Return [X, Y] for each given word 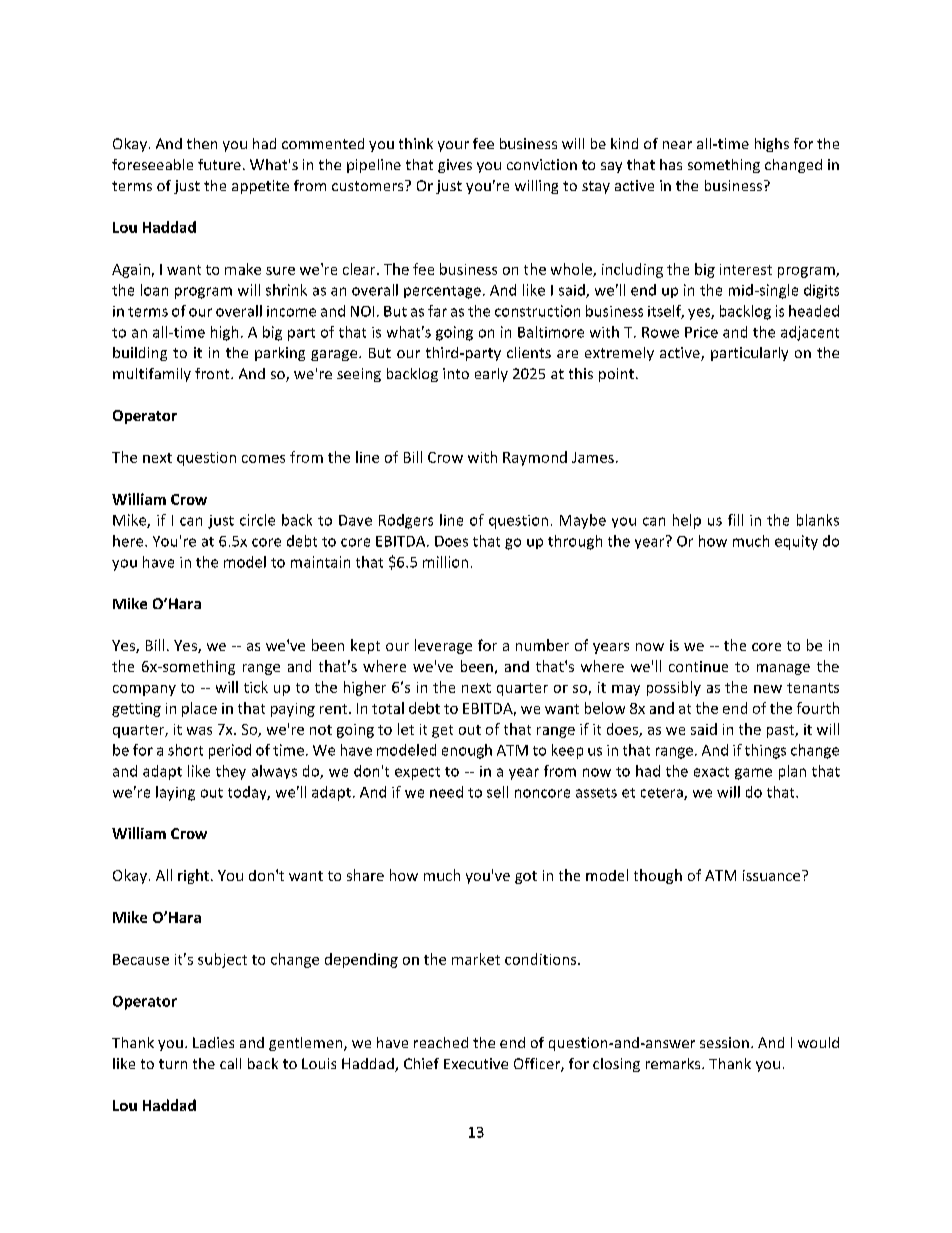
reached [441, 1042]
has [671, 164]
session [724, 1042]
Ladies [213, 1042]
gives [455, 166]
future [219, 164]
